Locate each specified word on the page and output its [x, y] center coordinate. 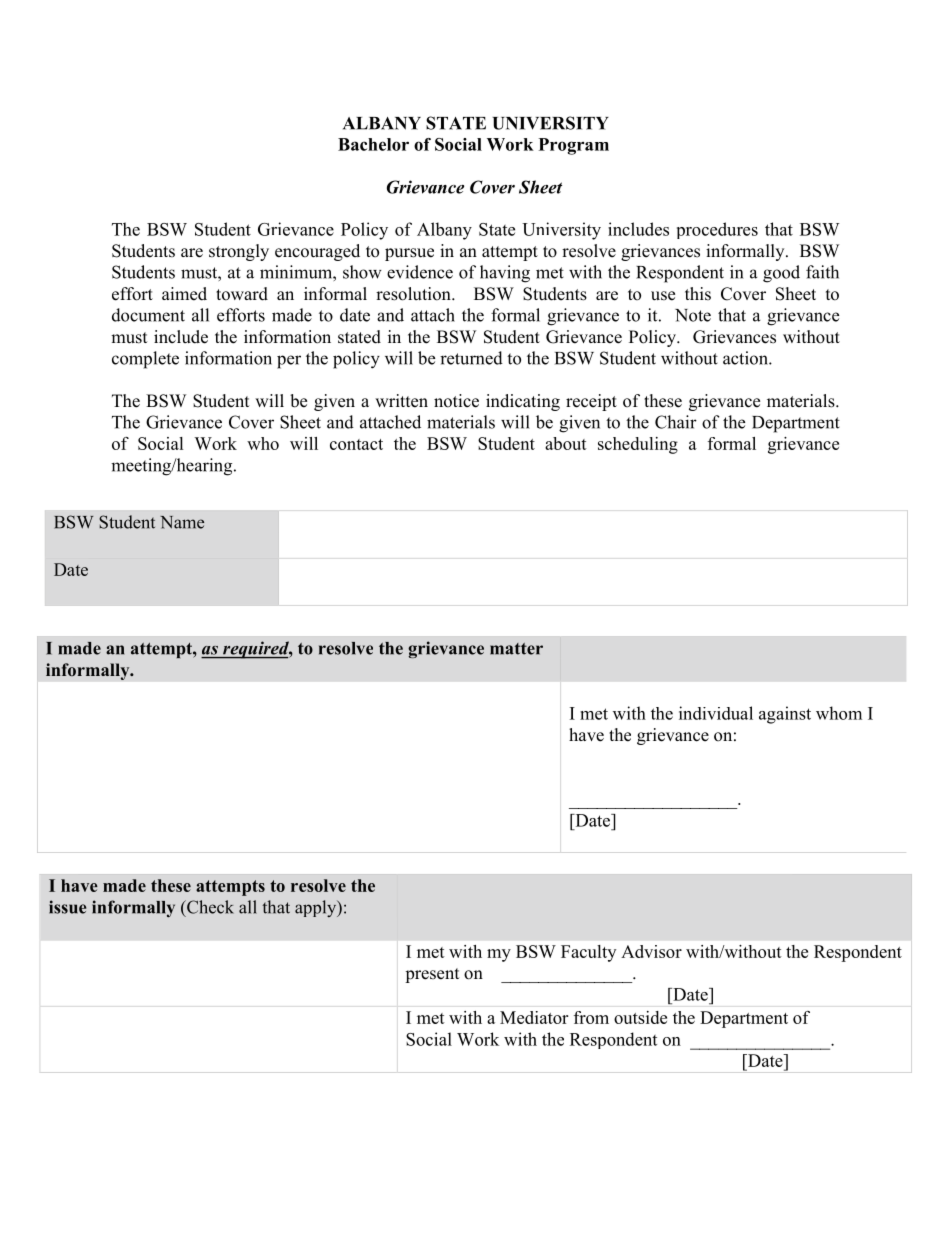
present [432, 975]
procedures [717, 230]
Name [182, 522]
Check [209, 907]
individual [716, 713]
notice [456, 401]
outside [640, 1017]
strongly [239, 252]
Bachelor [373, 144]
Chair [676, 422]
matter [516, 649]
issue [67, 907]
